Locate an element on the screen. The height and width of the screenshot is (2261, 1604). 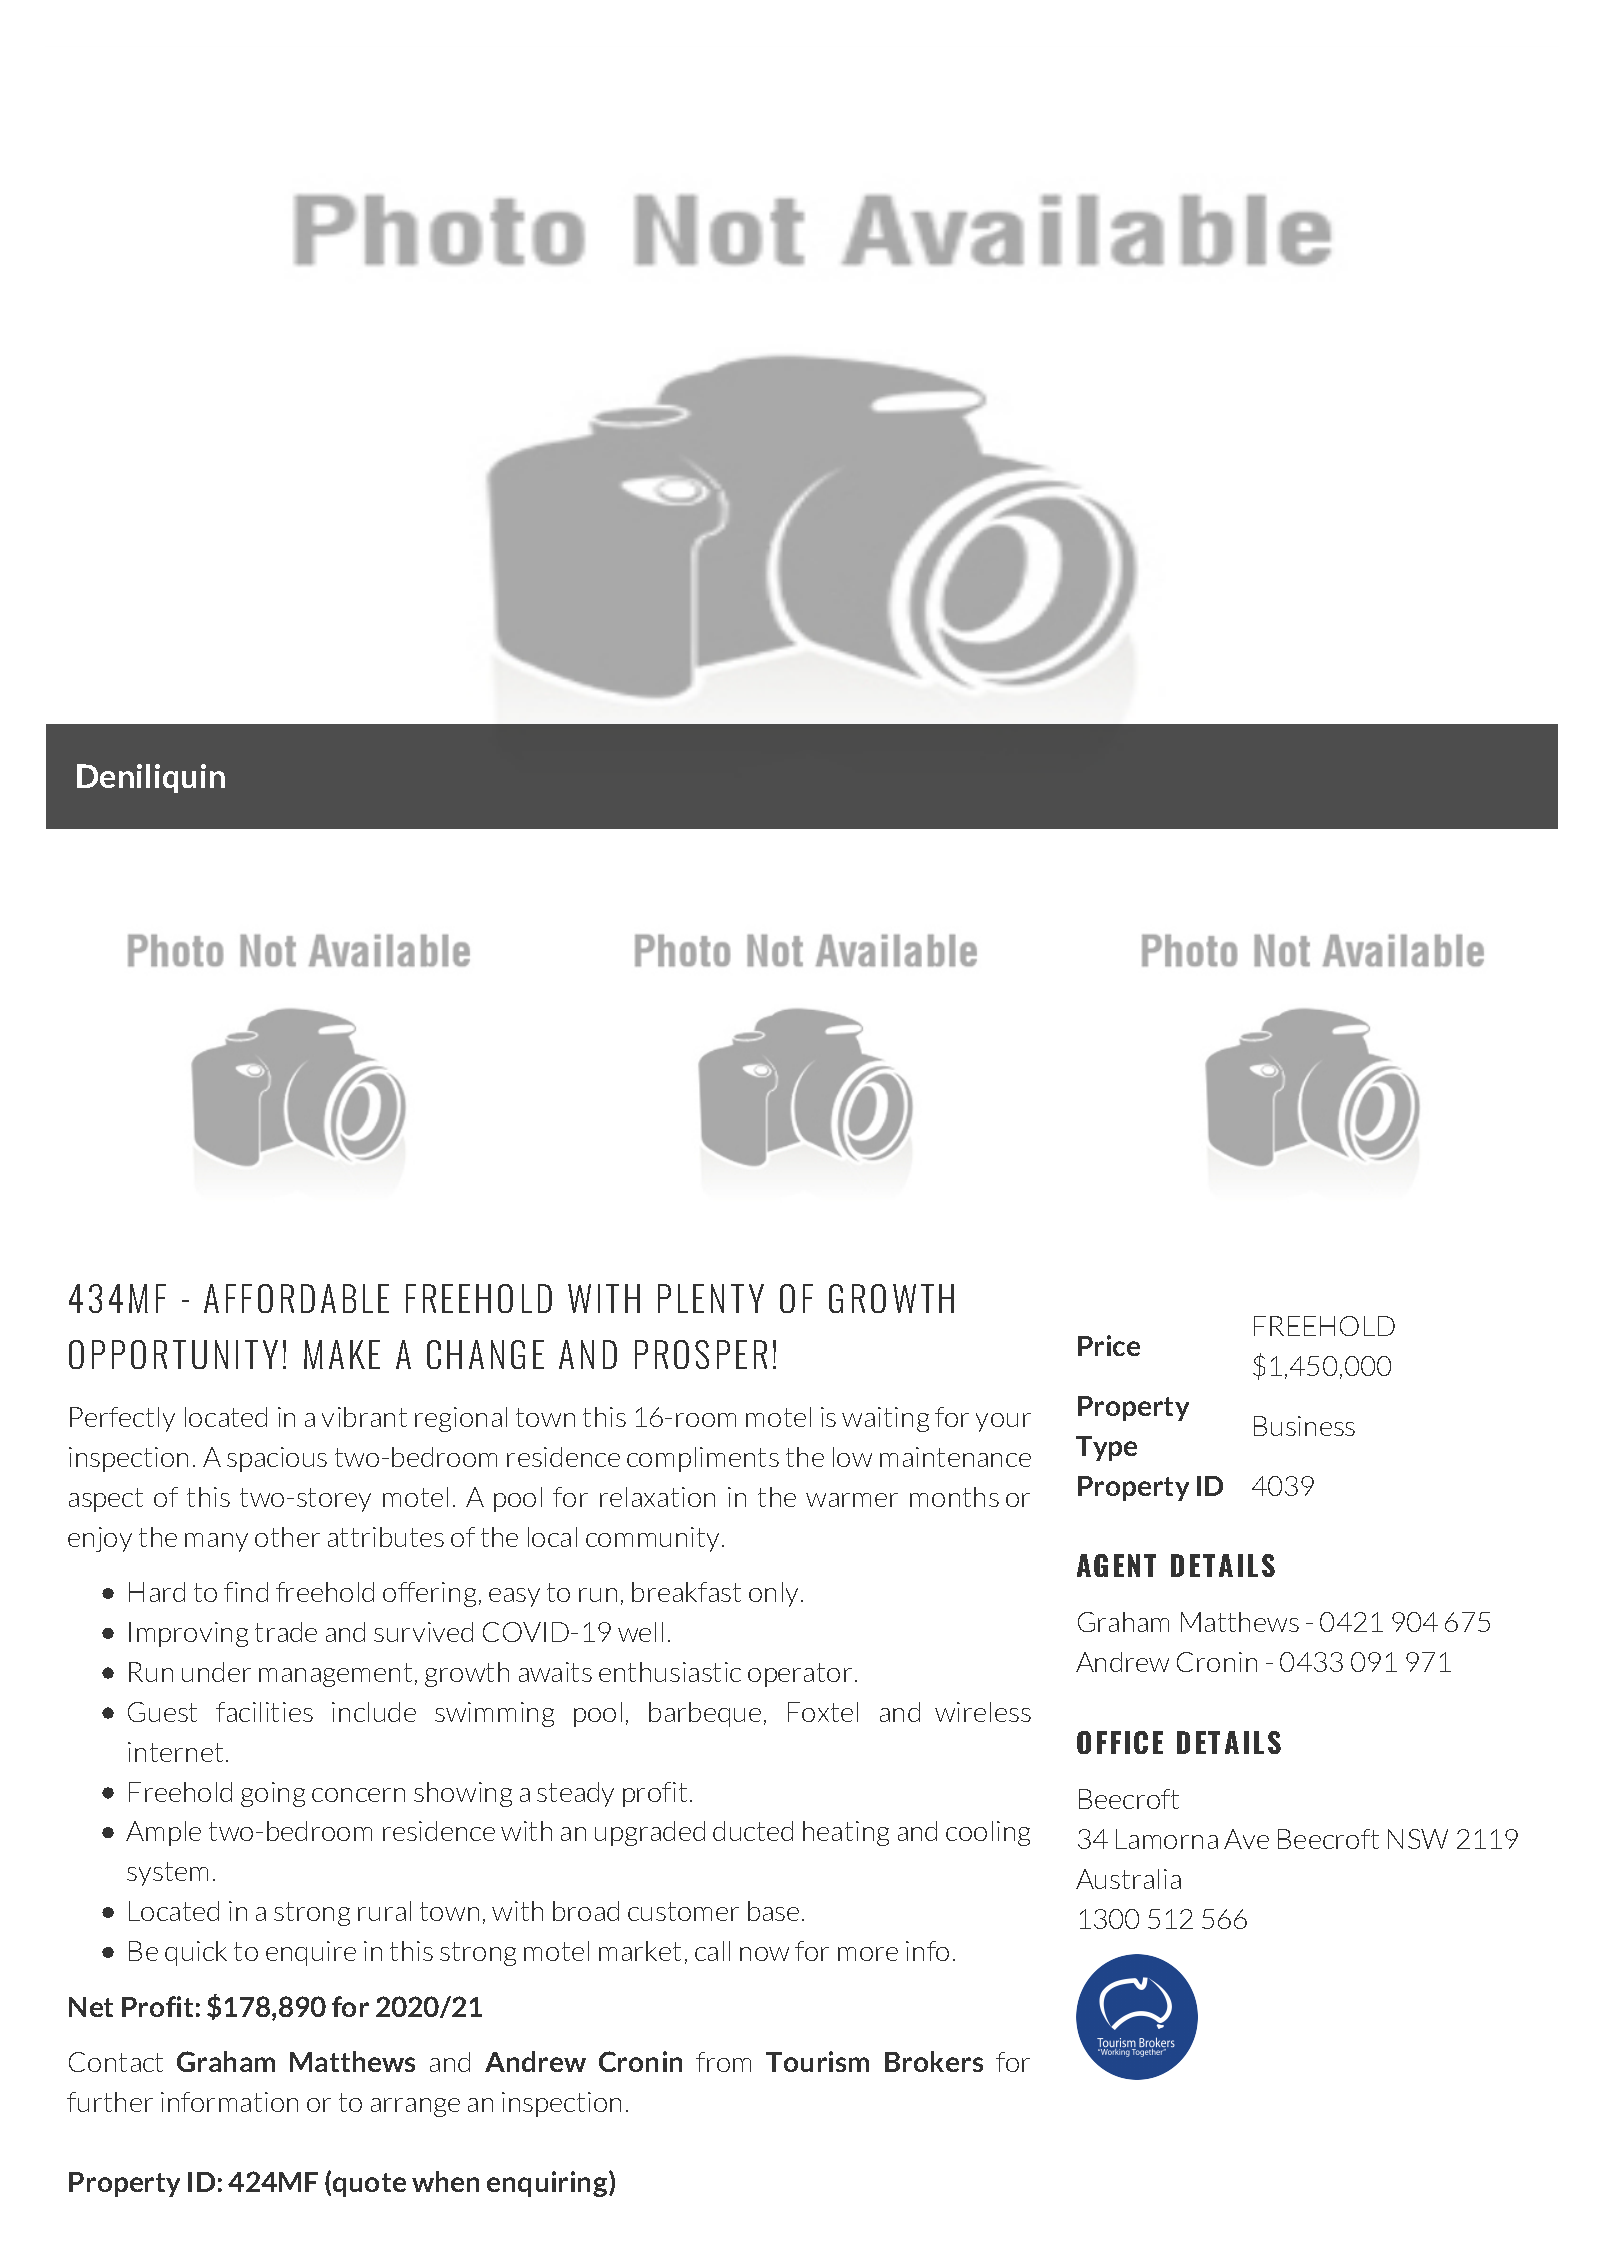
AGENT is located at coordinates (1116, 1565).
